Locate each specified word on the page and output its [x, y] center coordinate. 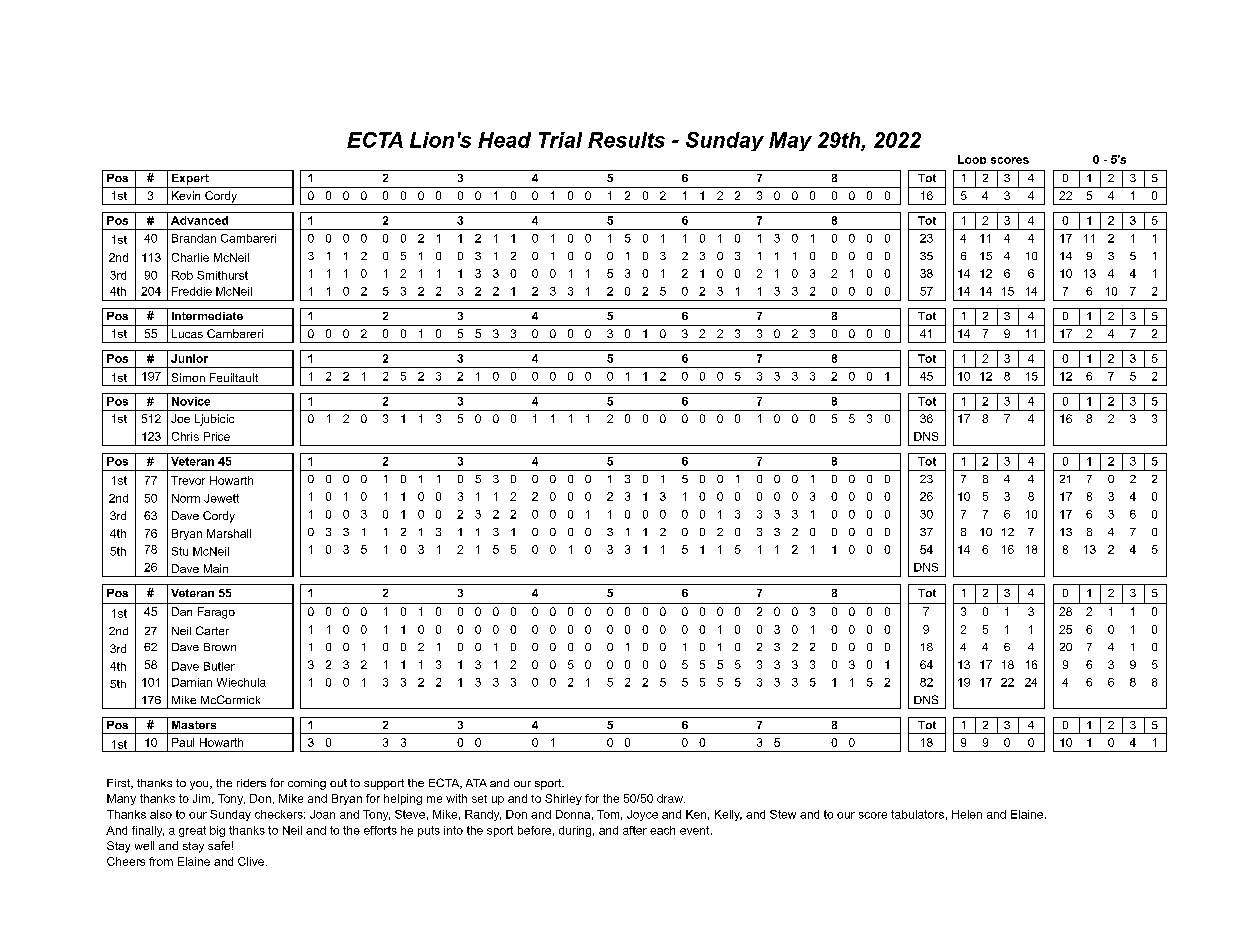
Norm [186, 498]
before [534, 830]
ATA [476, 783]
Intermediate [207, 316]
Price [217, 436]
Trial [560, 140]
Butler [219, 666]
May [790, 141]
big [217, 831]
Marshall [229, 533]
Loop [972, 159]
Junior [189, 358]
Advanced [199, 220]
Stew [783, 814]
